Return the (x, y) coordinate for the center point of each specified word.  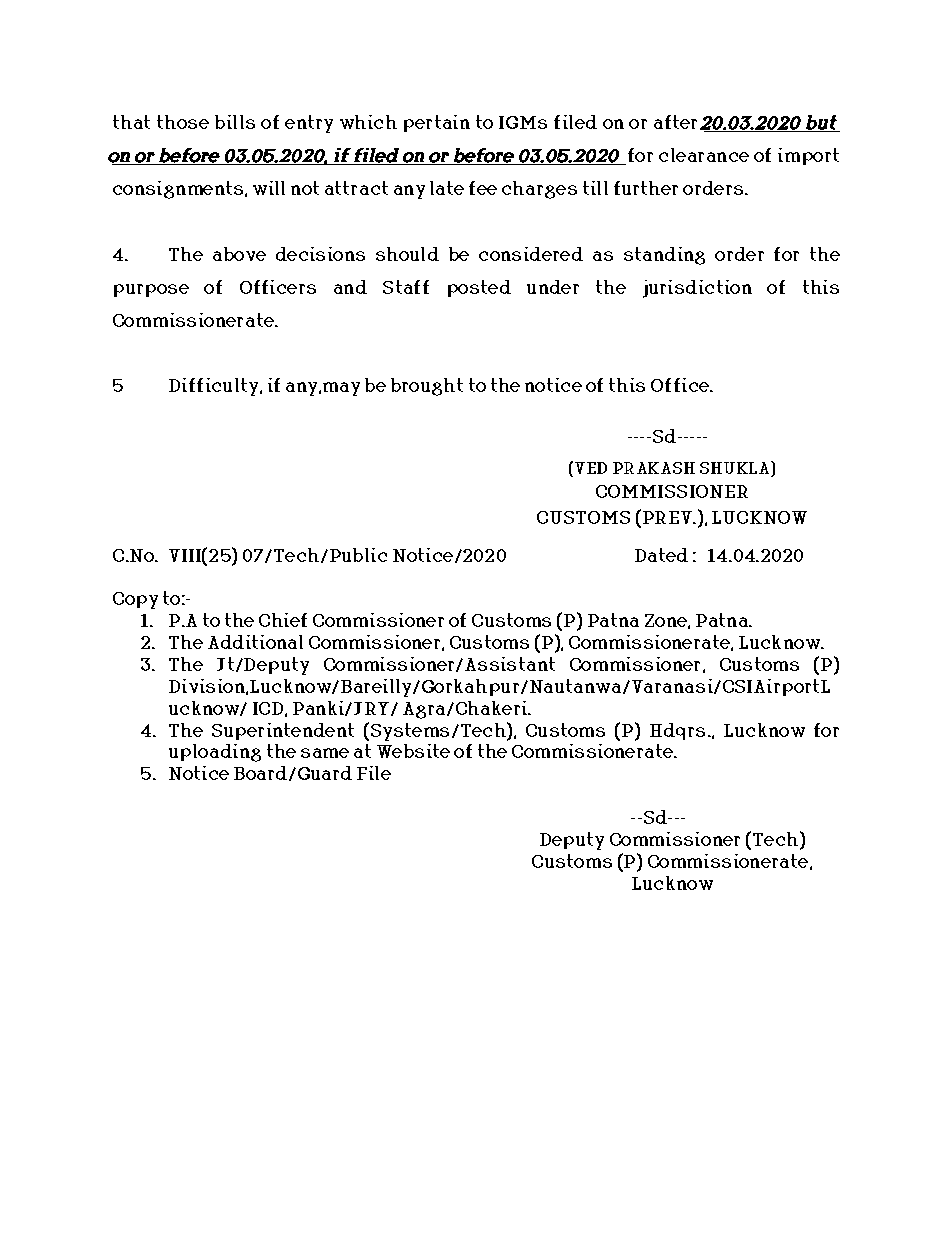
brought (427, 387)
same (325, 753)
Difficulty (213, 387)
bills (235, 122)
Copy (135, 600)
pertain (437, 123)
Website (413, 751)
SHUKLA (736, 467)
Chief (283, 620)
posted (479, 288)
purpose (151, 290)
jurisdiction (697, 289)
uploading (215, 753)
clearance (704, 155)
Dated (661, 555)
